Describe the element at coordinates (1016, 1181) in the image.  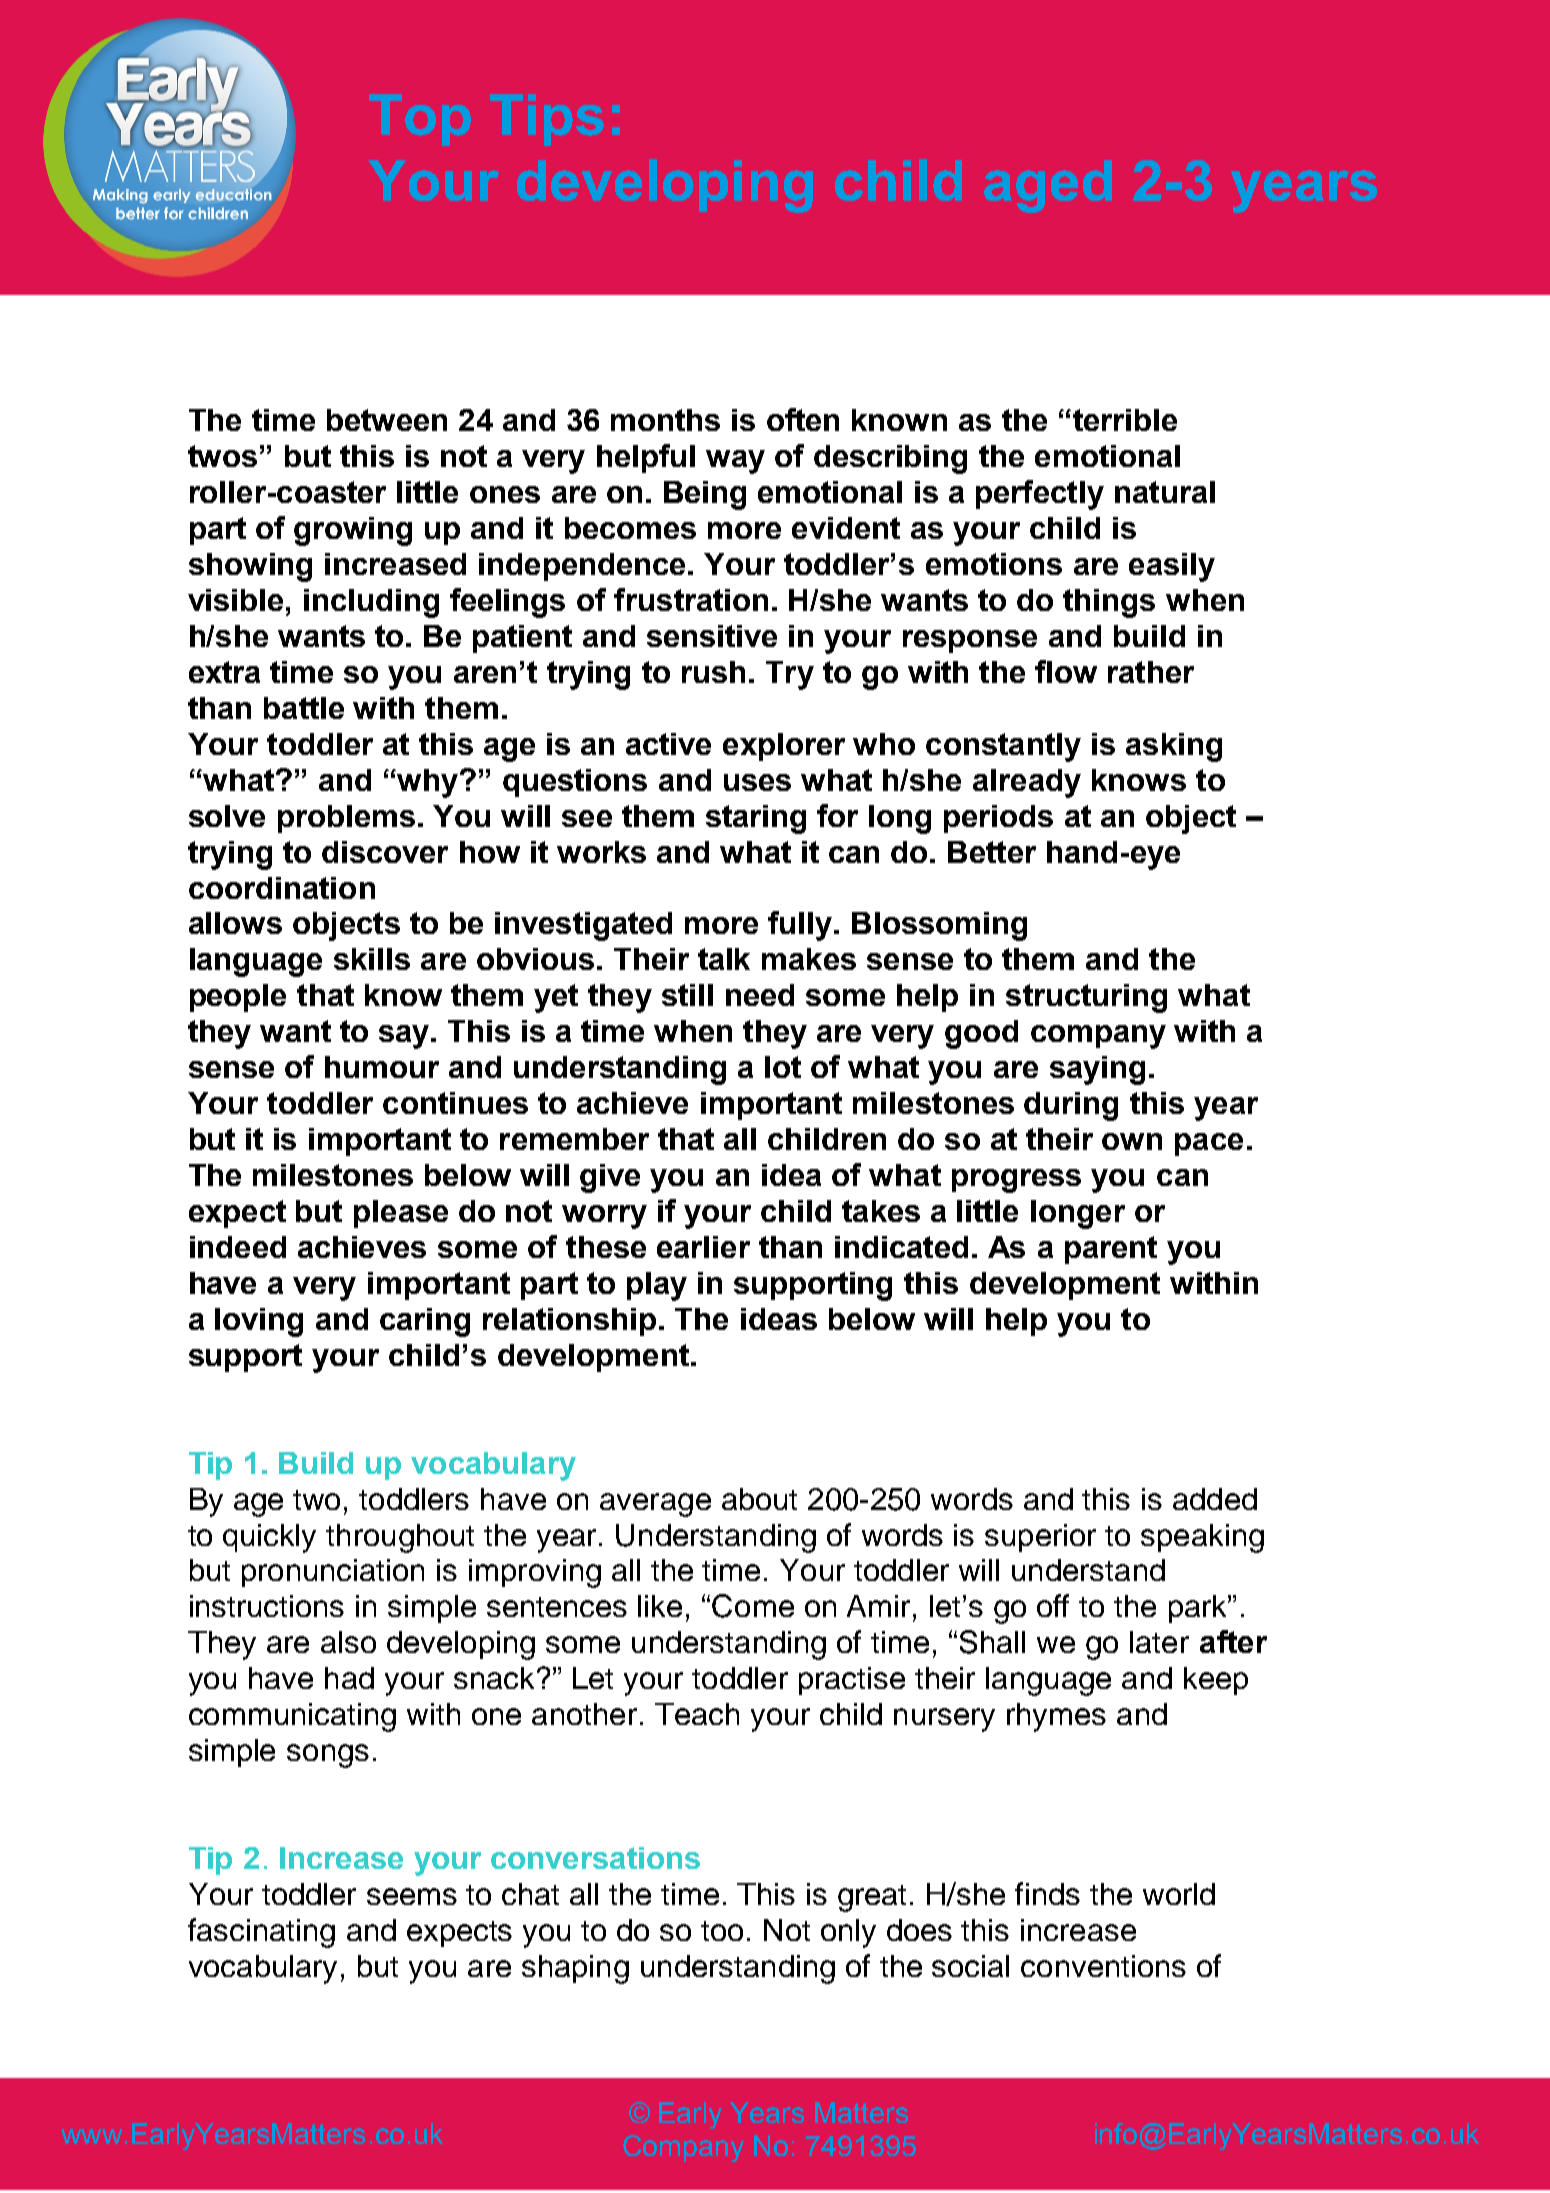
I see `progress` at that location.
